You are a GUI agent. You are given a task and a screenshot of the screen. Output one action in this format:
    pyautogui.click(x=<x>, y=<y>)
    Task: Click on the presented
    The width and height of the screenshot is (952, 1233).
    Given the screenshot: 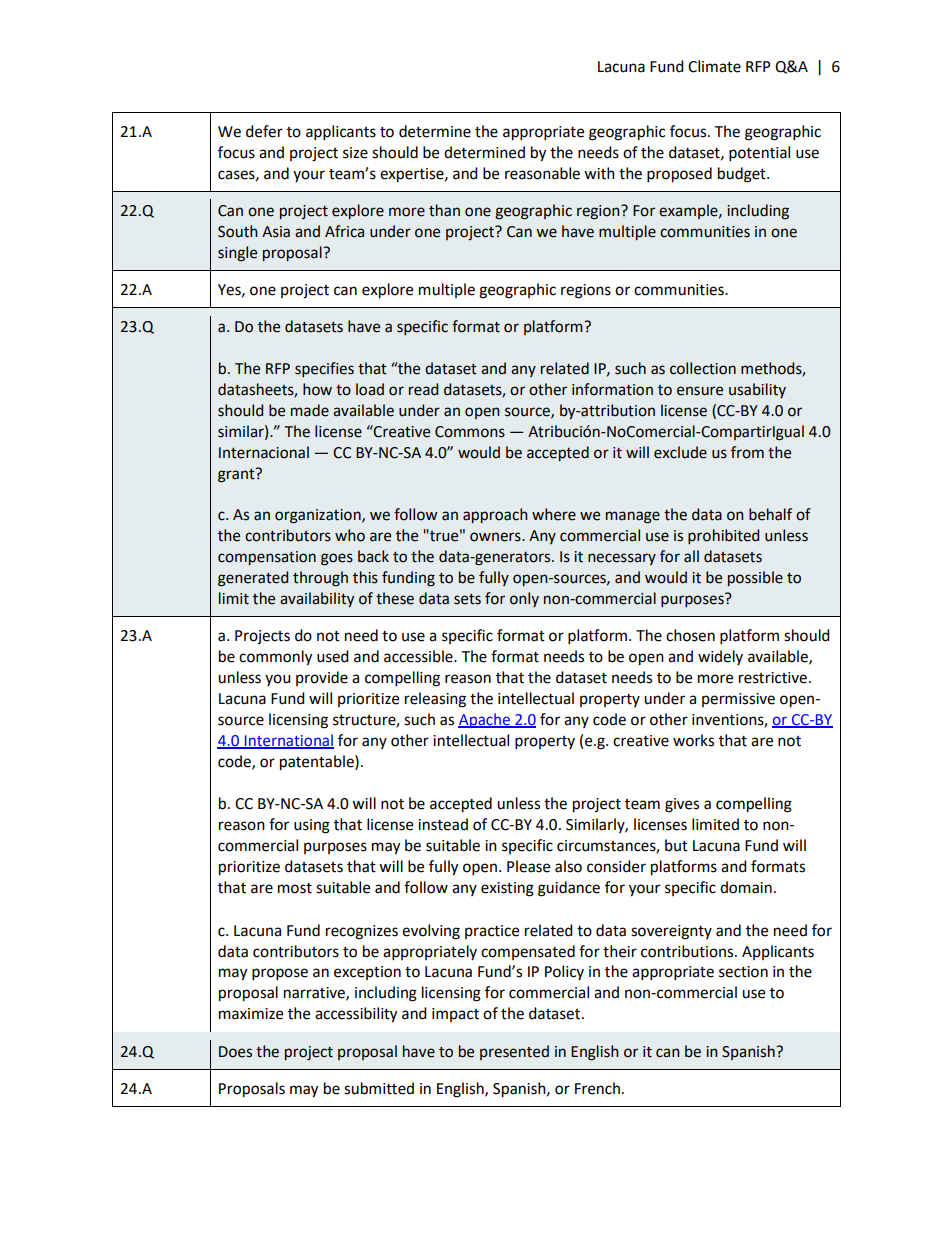 What is the action you would take?
    pyautogui.click(x=514, y=1052)
